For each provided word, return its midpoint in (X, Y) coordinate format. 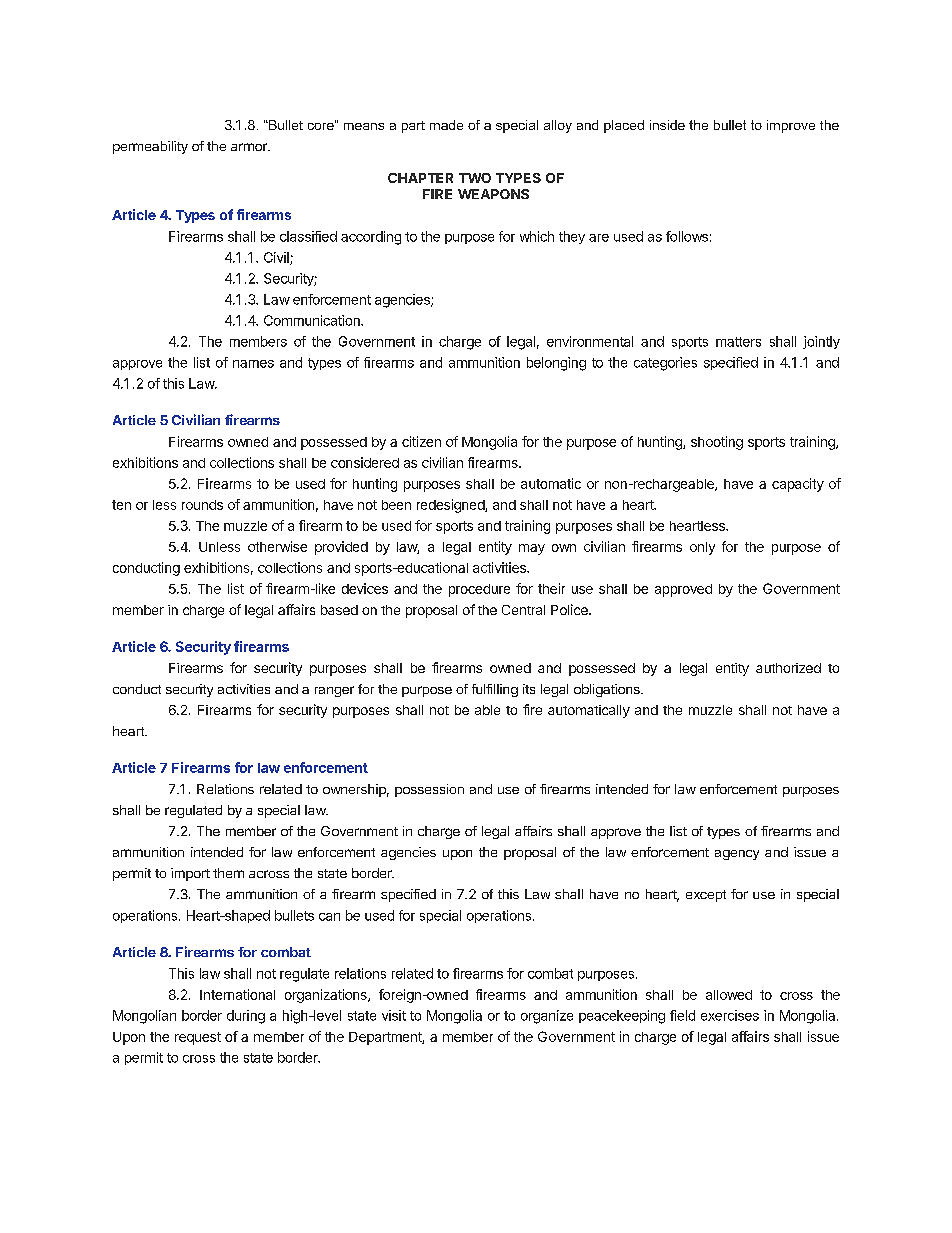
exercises (730, 1015)
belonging (556, 364)
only (702, 548)
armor (250, 147)
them (228, 873)
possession (429, 790)
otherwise (277, 546)
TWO (475, 178)
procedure (479, 590)
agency (737, 855)
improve (791, 126)
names (253, 364)
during (246, 1017)
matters (738, 342)
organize (547, 1017)
